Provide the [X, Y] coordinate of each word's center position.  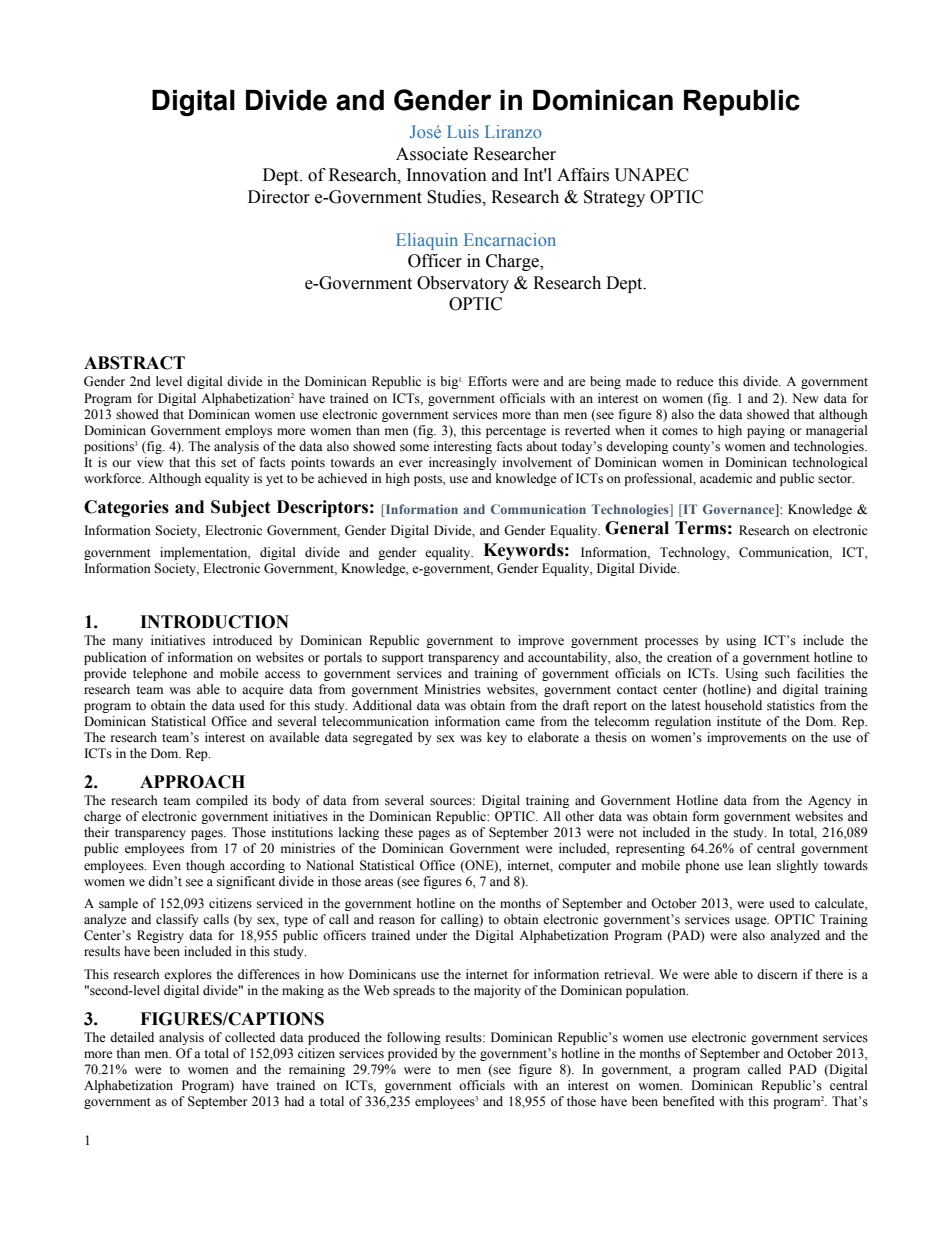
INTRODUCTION [214, 622]
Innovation [447, 175]
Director [279, 197]
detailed [132, 1037]
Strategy [614, 198]
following [414, 1038]
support [403, 659]
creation [689, 657]
